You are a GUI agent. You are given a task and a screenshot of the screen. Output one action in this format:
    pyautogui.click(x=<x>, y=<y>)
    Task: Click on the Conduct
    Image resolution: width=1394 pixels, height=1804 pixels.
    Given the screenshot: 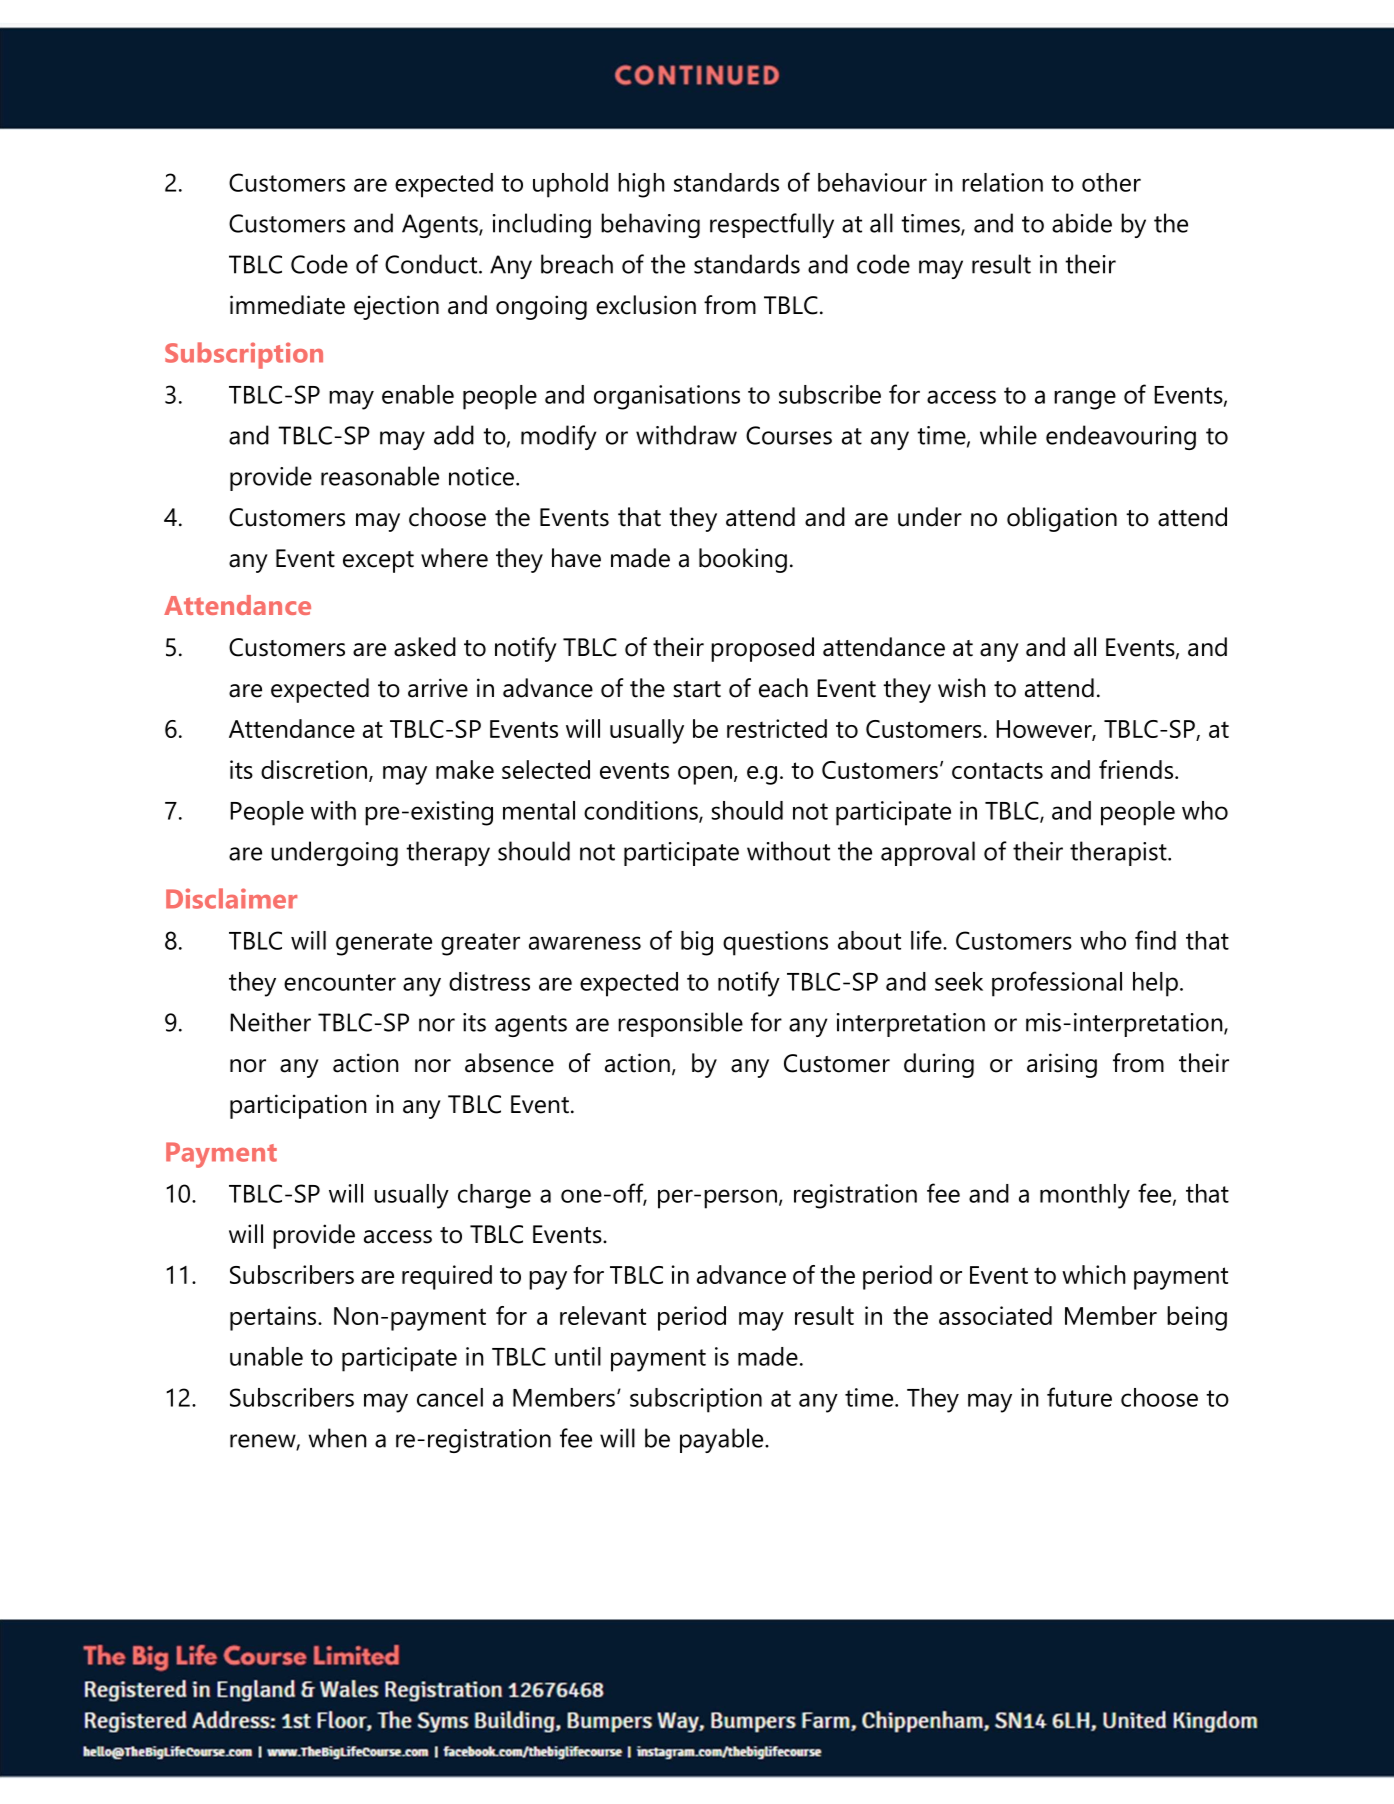 What is the action you would take?
    pyautogui.click(x=432, y=264)
